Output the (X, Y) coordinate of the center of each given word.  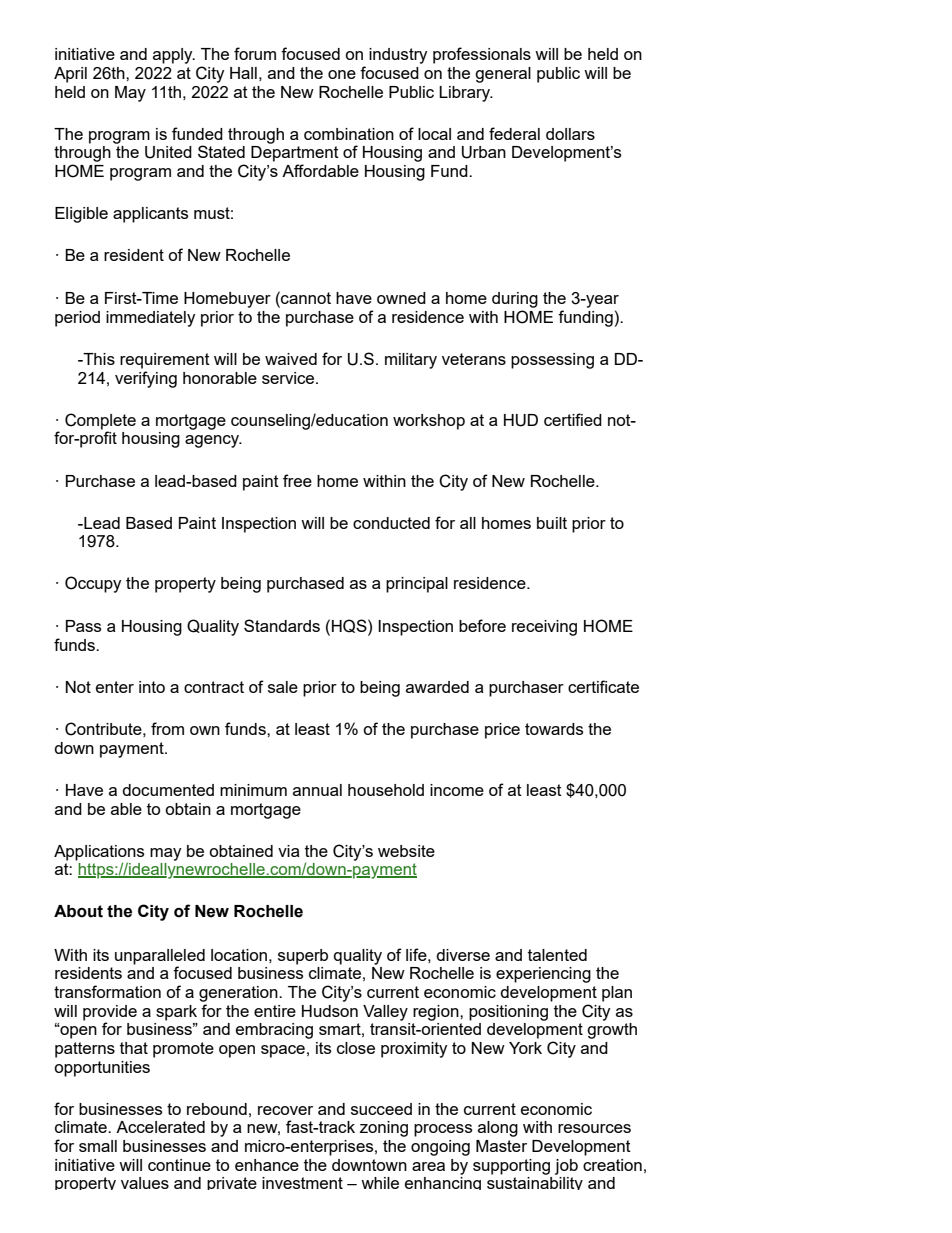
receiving (544, 628)
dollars (570, 134)
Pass (83, 626)
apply (174, 56)
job (566, 1167)
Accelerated (160, 1127)
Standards (282, 625)
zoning (384, 1129)
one (342, 74)
